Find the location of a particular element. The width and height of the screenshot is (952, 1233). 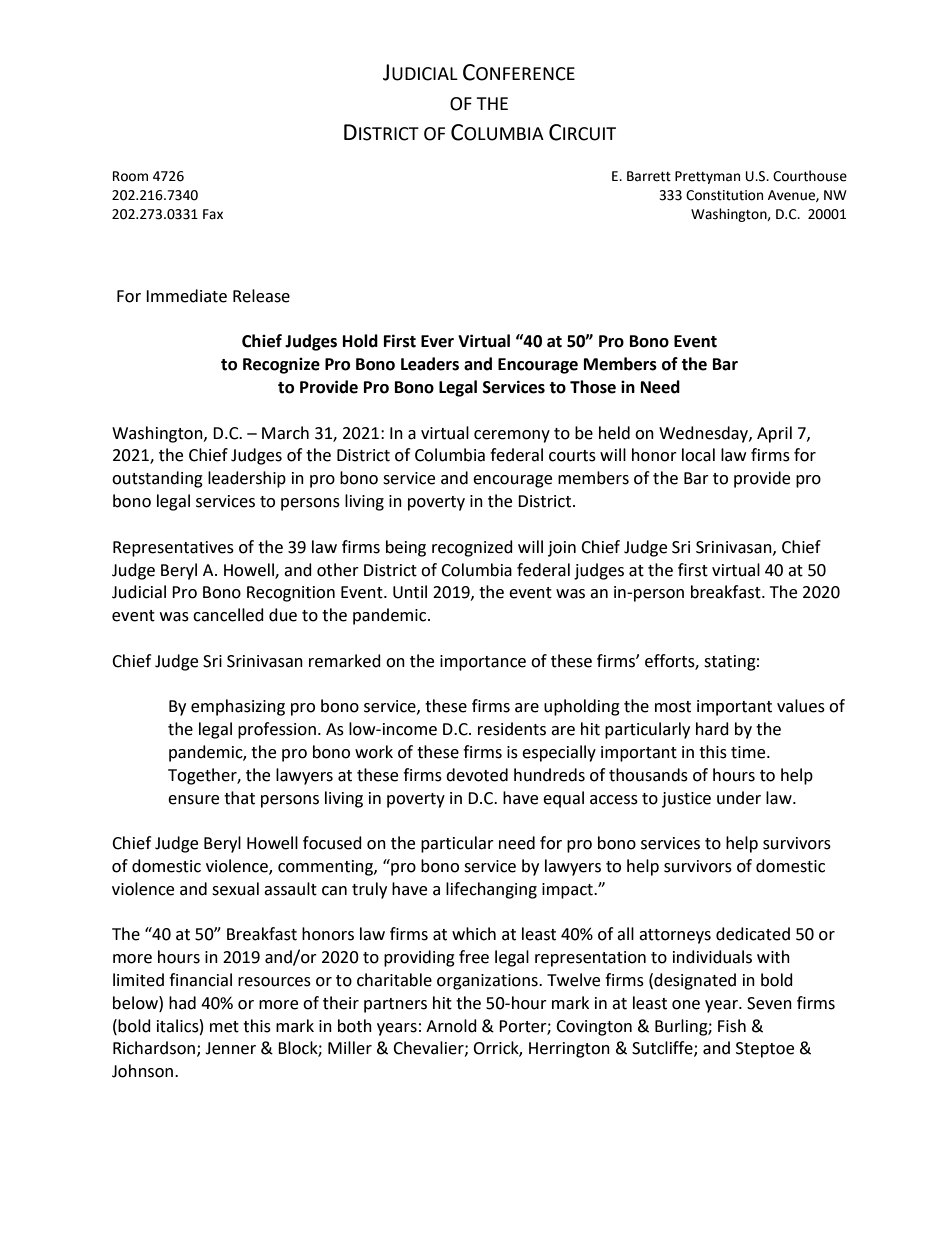

Barrett is located at coordinates (649, 176).
